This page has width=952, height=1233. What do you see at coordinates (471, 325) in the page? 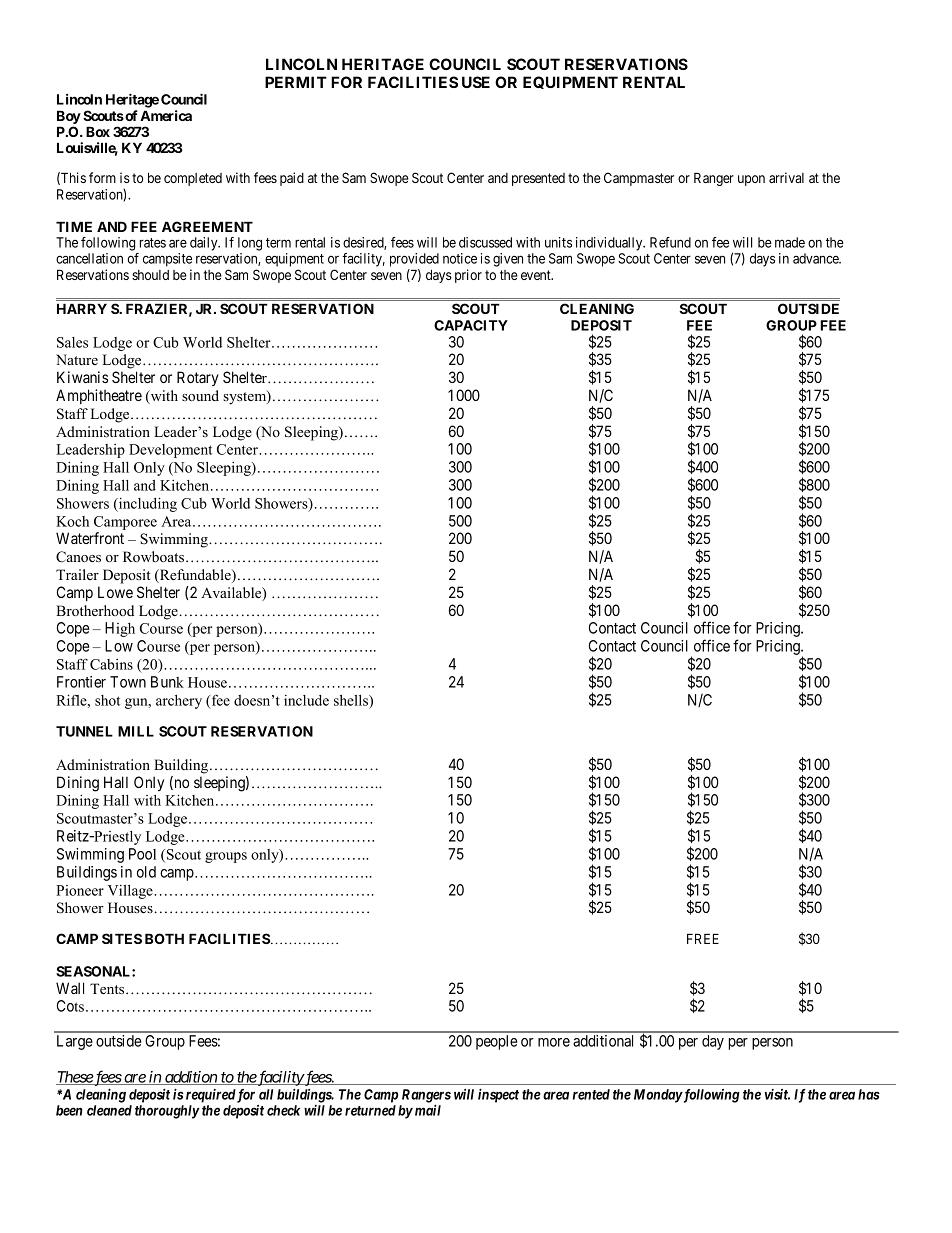
I see `CAPACITY` at bounding box center [471, 325].
